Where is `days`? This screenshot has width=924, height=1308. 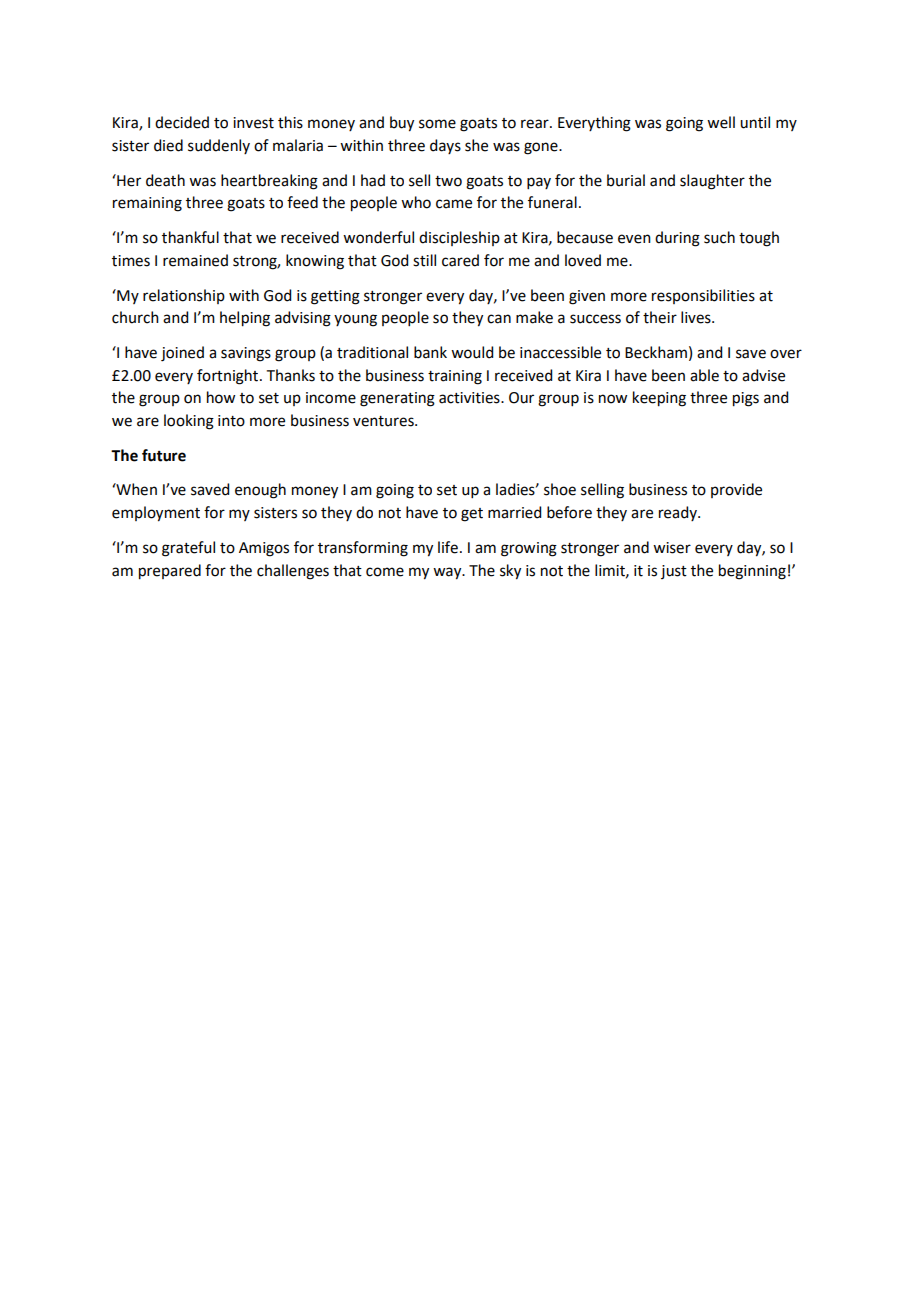 days is located at coordinates (445, 146).
